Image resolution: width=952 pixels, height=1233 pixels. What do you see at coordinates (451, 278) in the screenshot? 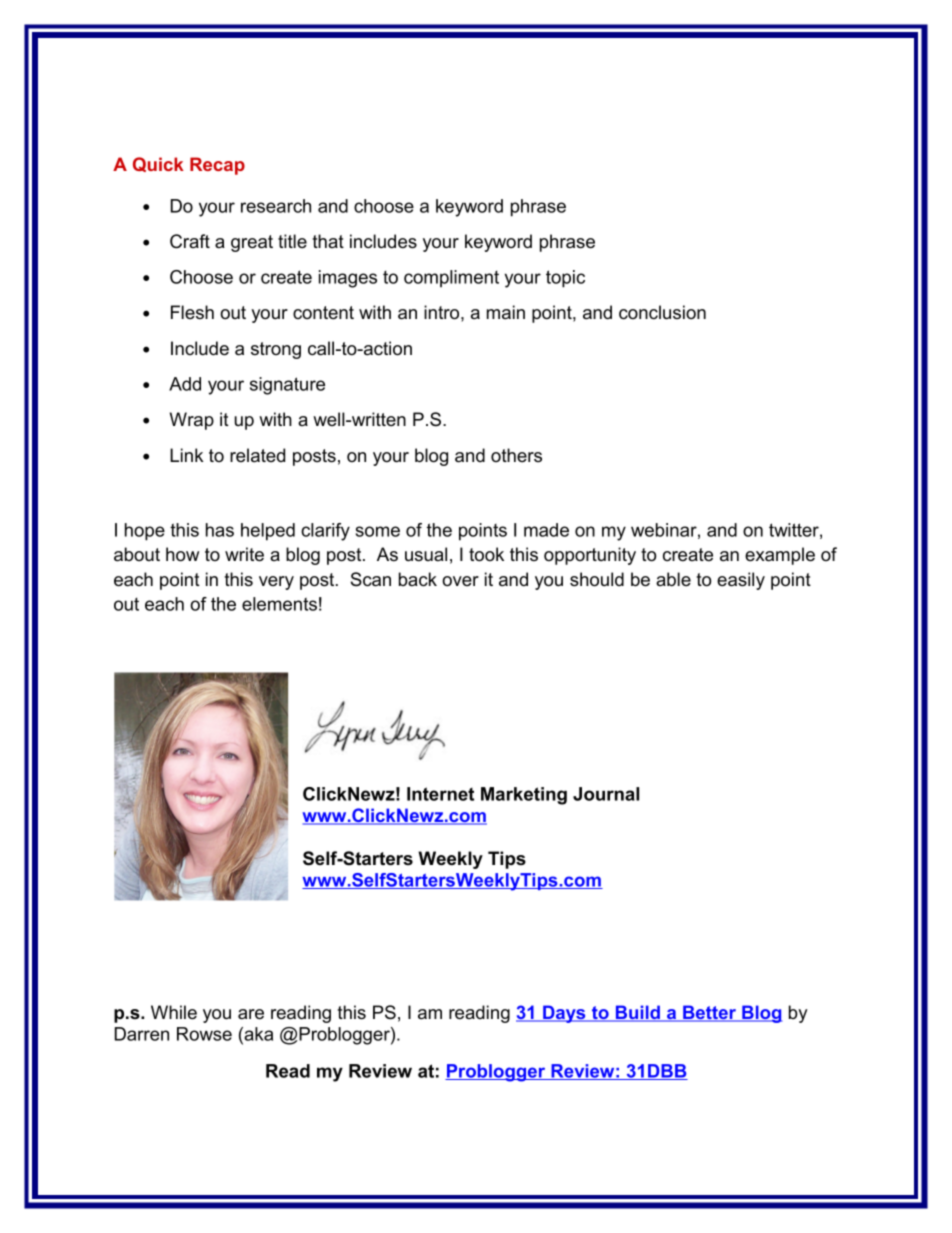
I see `compliment` at bounding box center [451, 278].
